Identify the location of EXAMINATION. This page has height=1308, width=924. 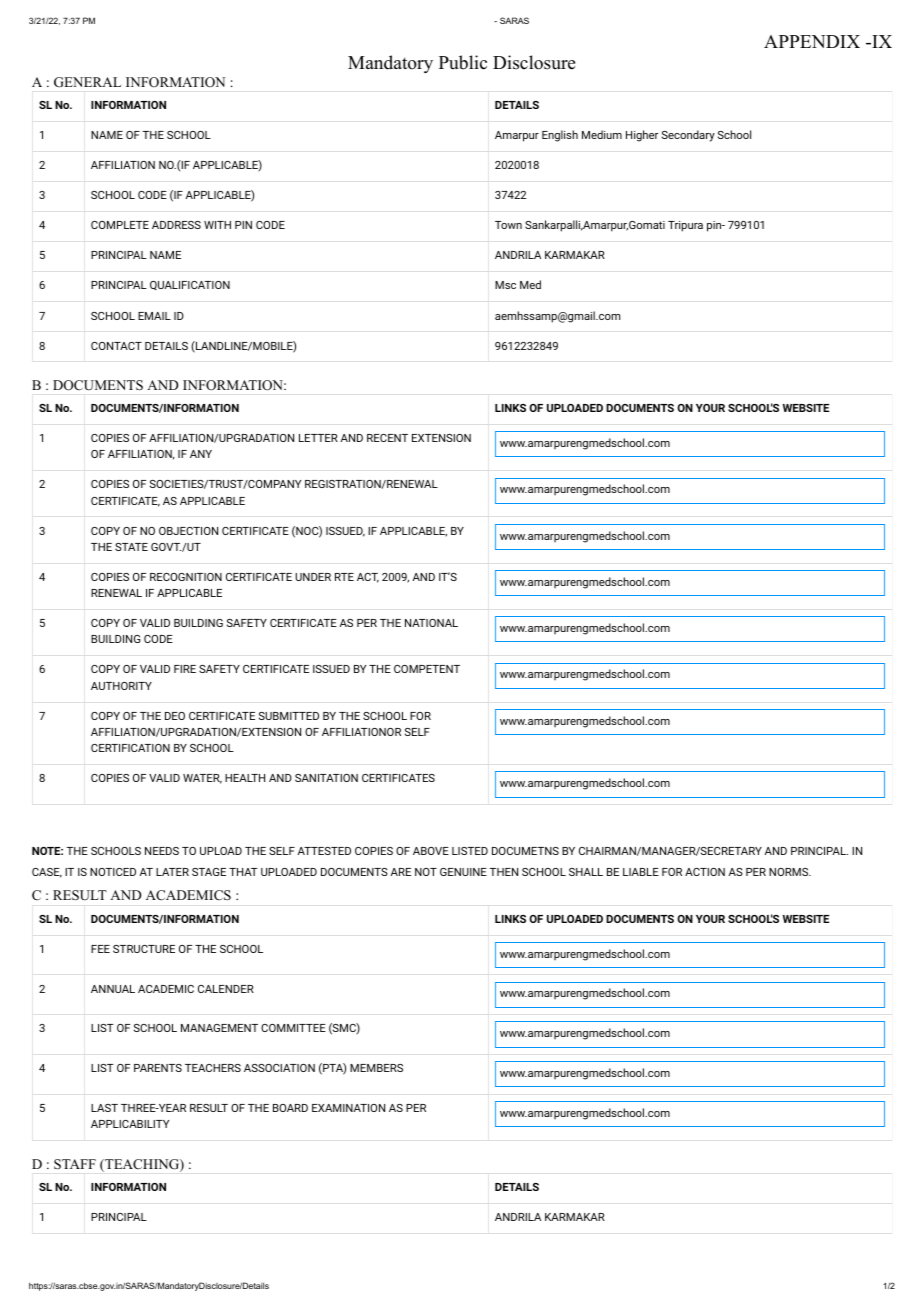
(348, 1108).
